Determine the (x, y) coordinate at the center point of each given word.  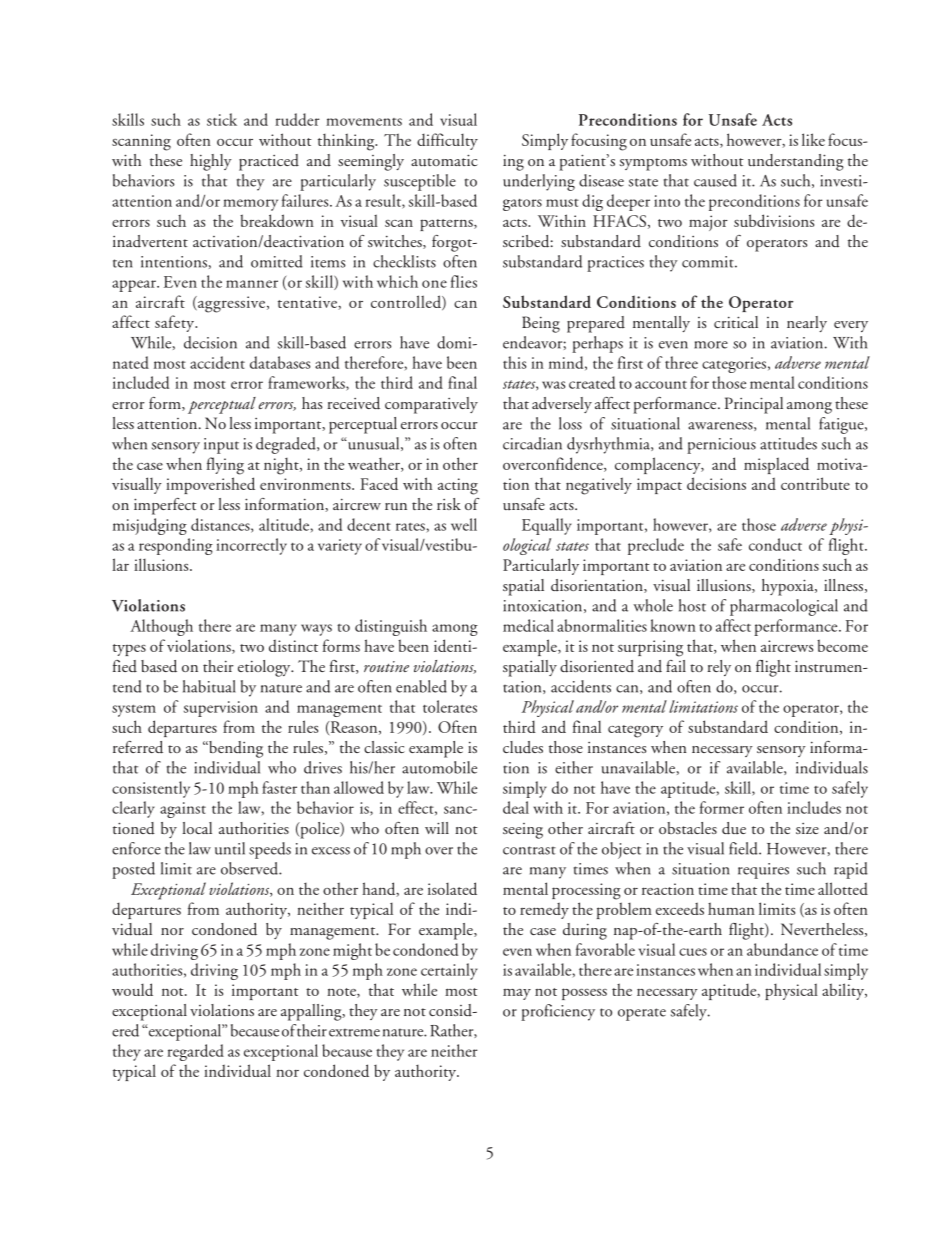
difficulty (447, 141)
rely (719, 668)
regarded (195, 1052)
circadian (532, 443)
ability (844, 991)
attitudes (788, 443)
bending (235, 749)
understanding (796, 162)
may (517, 994)
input (221, 446)
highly (211, 162)
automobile (439, 767)
